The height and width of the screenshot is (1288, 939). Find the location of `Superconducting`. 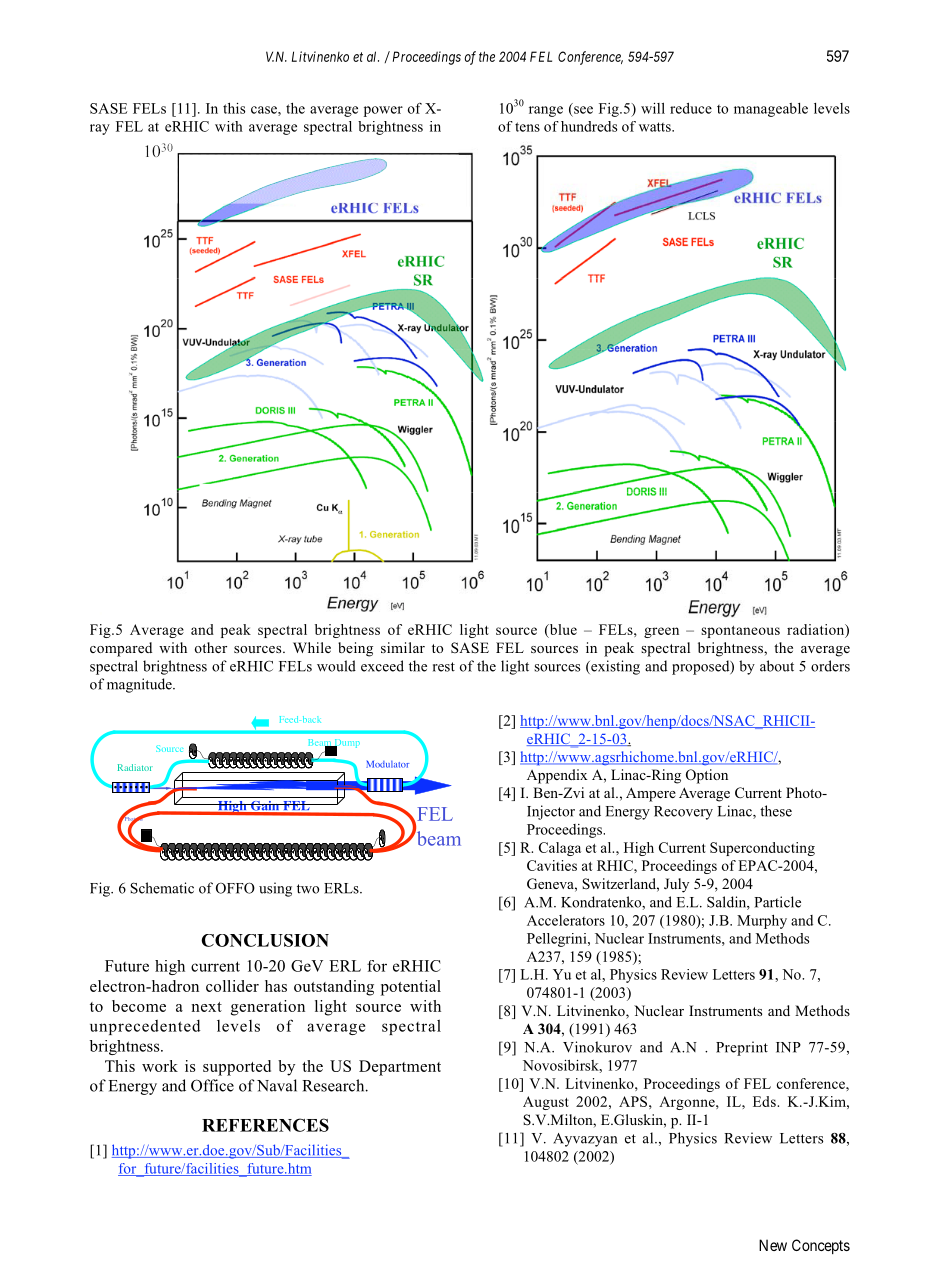

Superconducting is located at coordinates (762, 849).
